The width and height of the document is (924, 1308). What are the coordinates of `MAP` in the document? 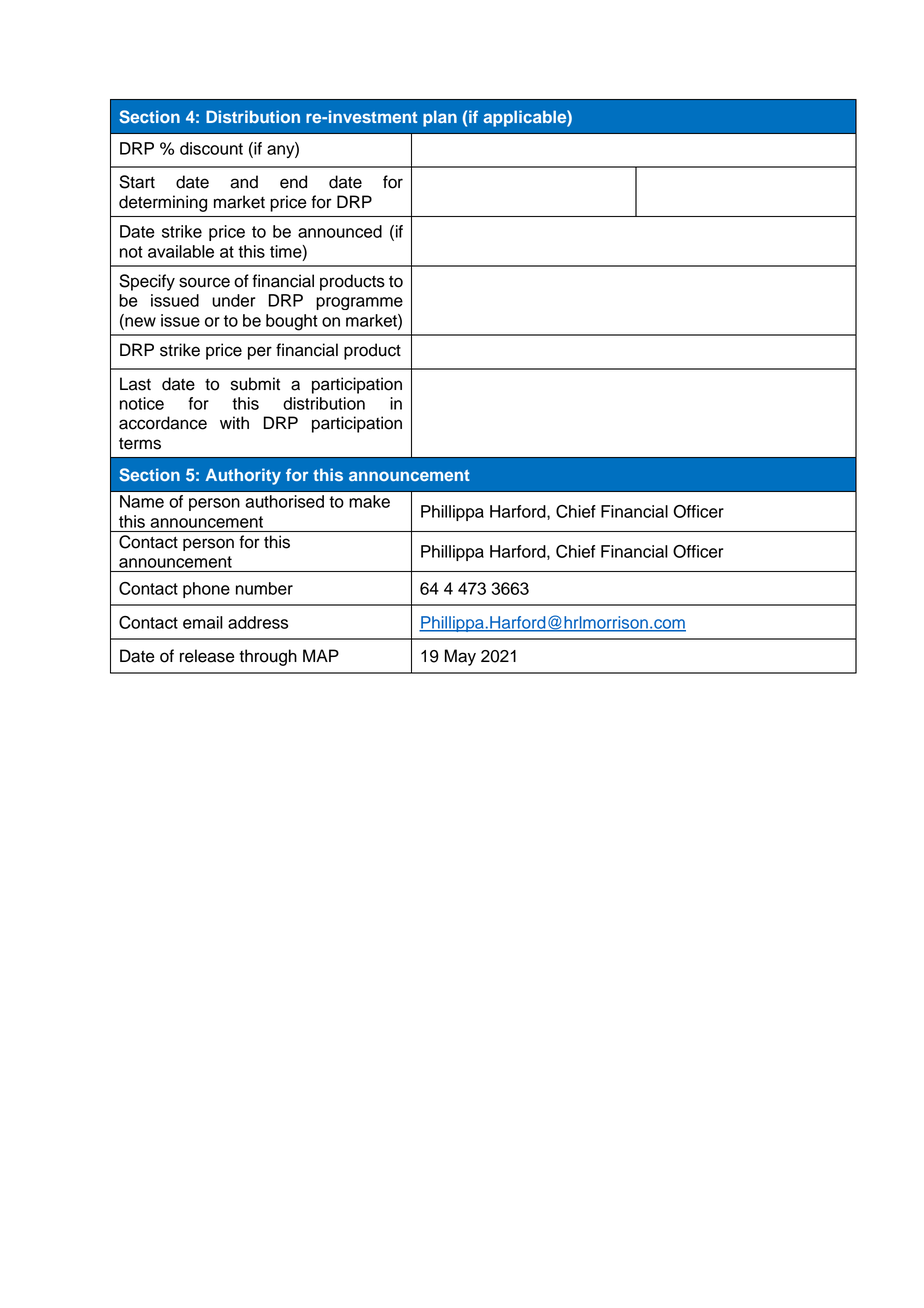 It's located at (321, 655).
